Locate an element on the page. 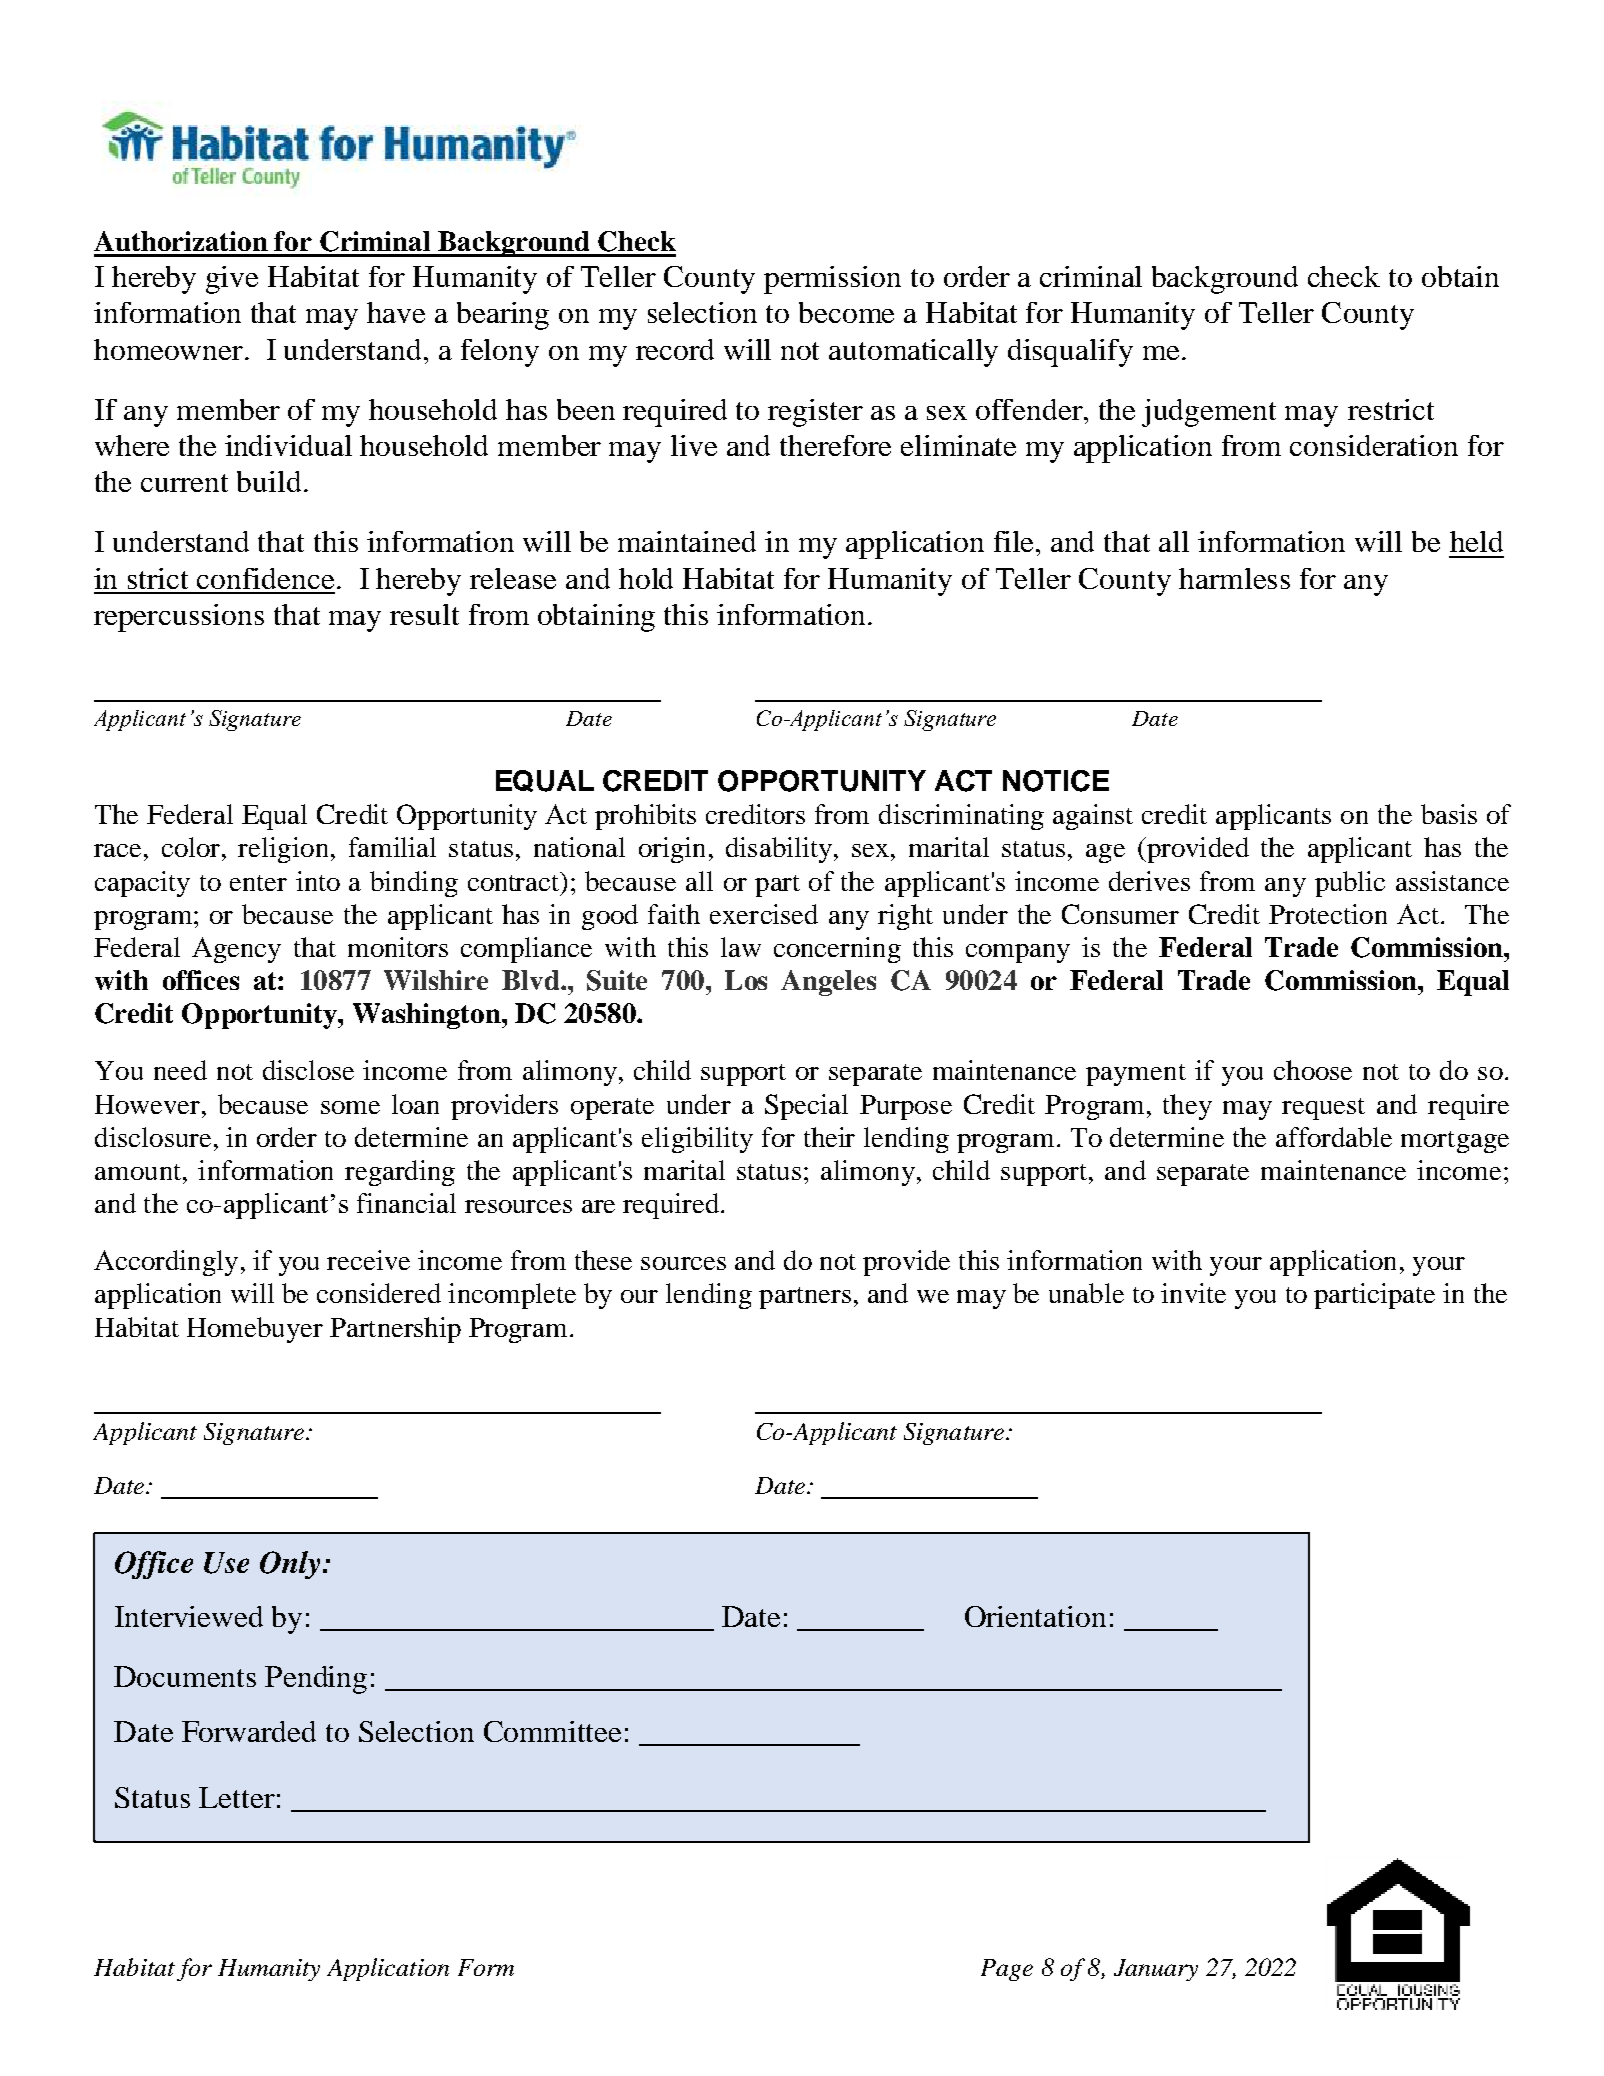  request is located at coordinates (1323, 1109).
